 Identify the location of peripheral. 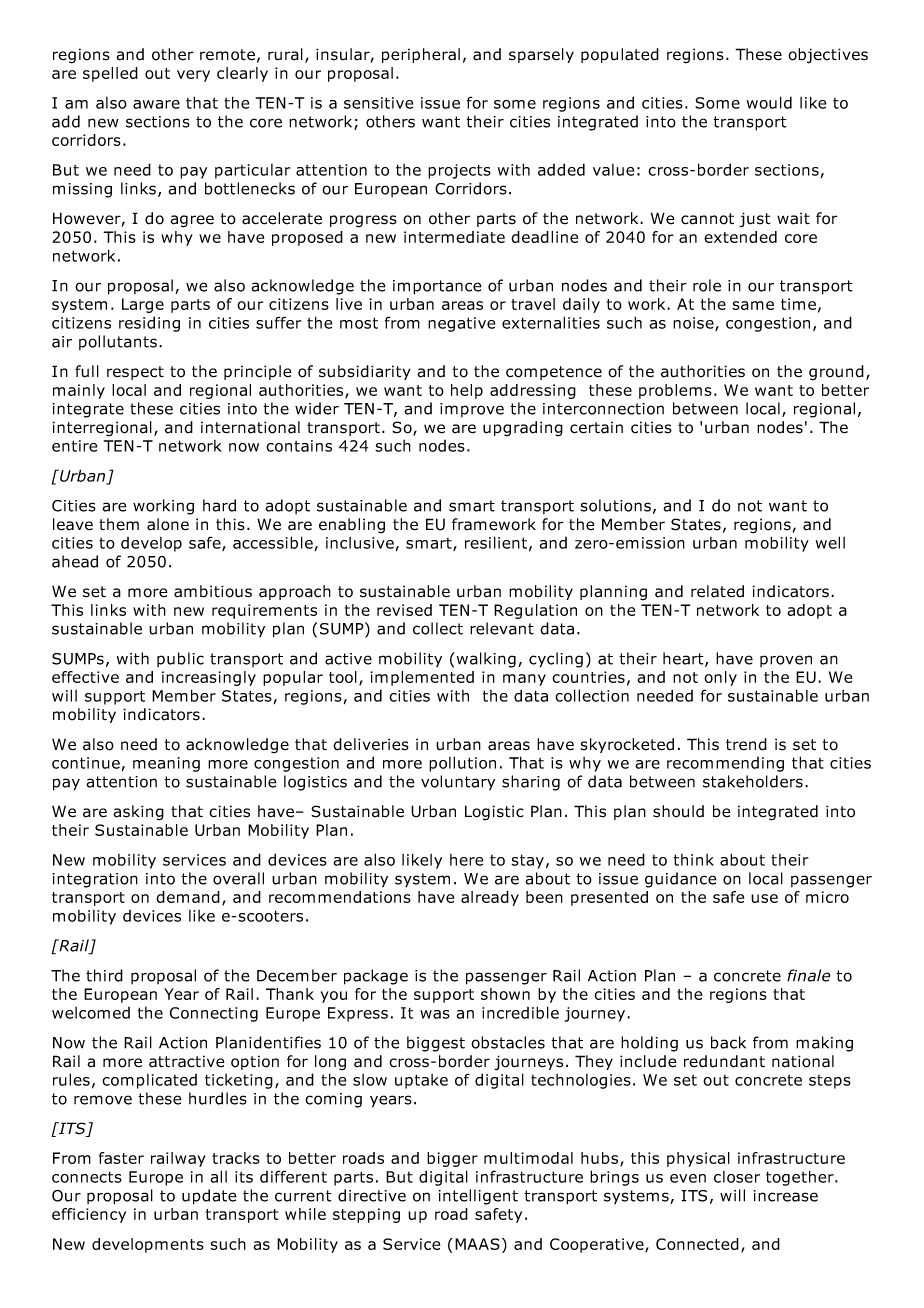
(421, 55).
